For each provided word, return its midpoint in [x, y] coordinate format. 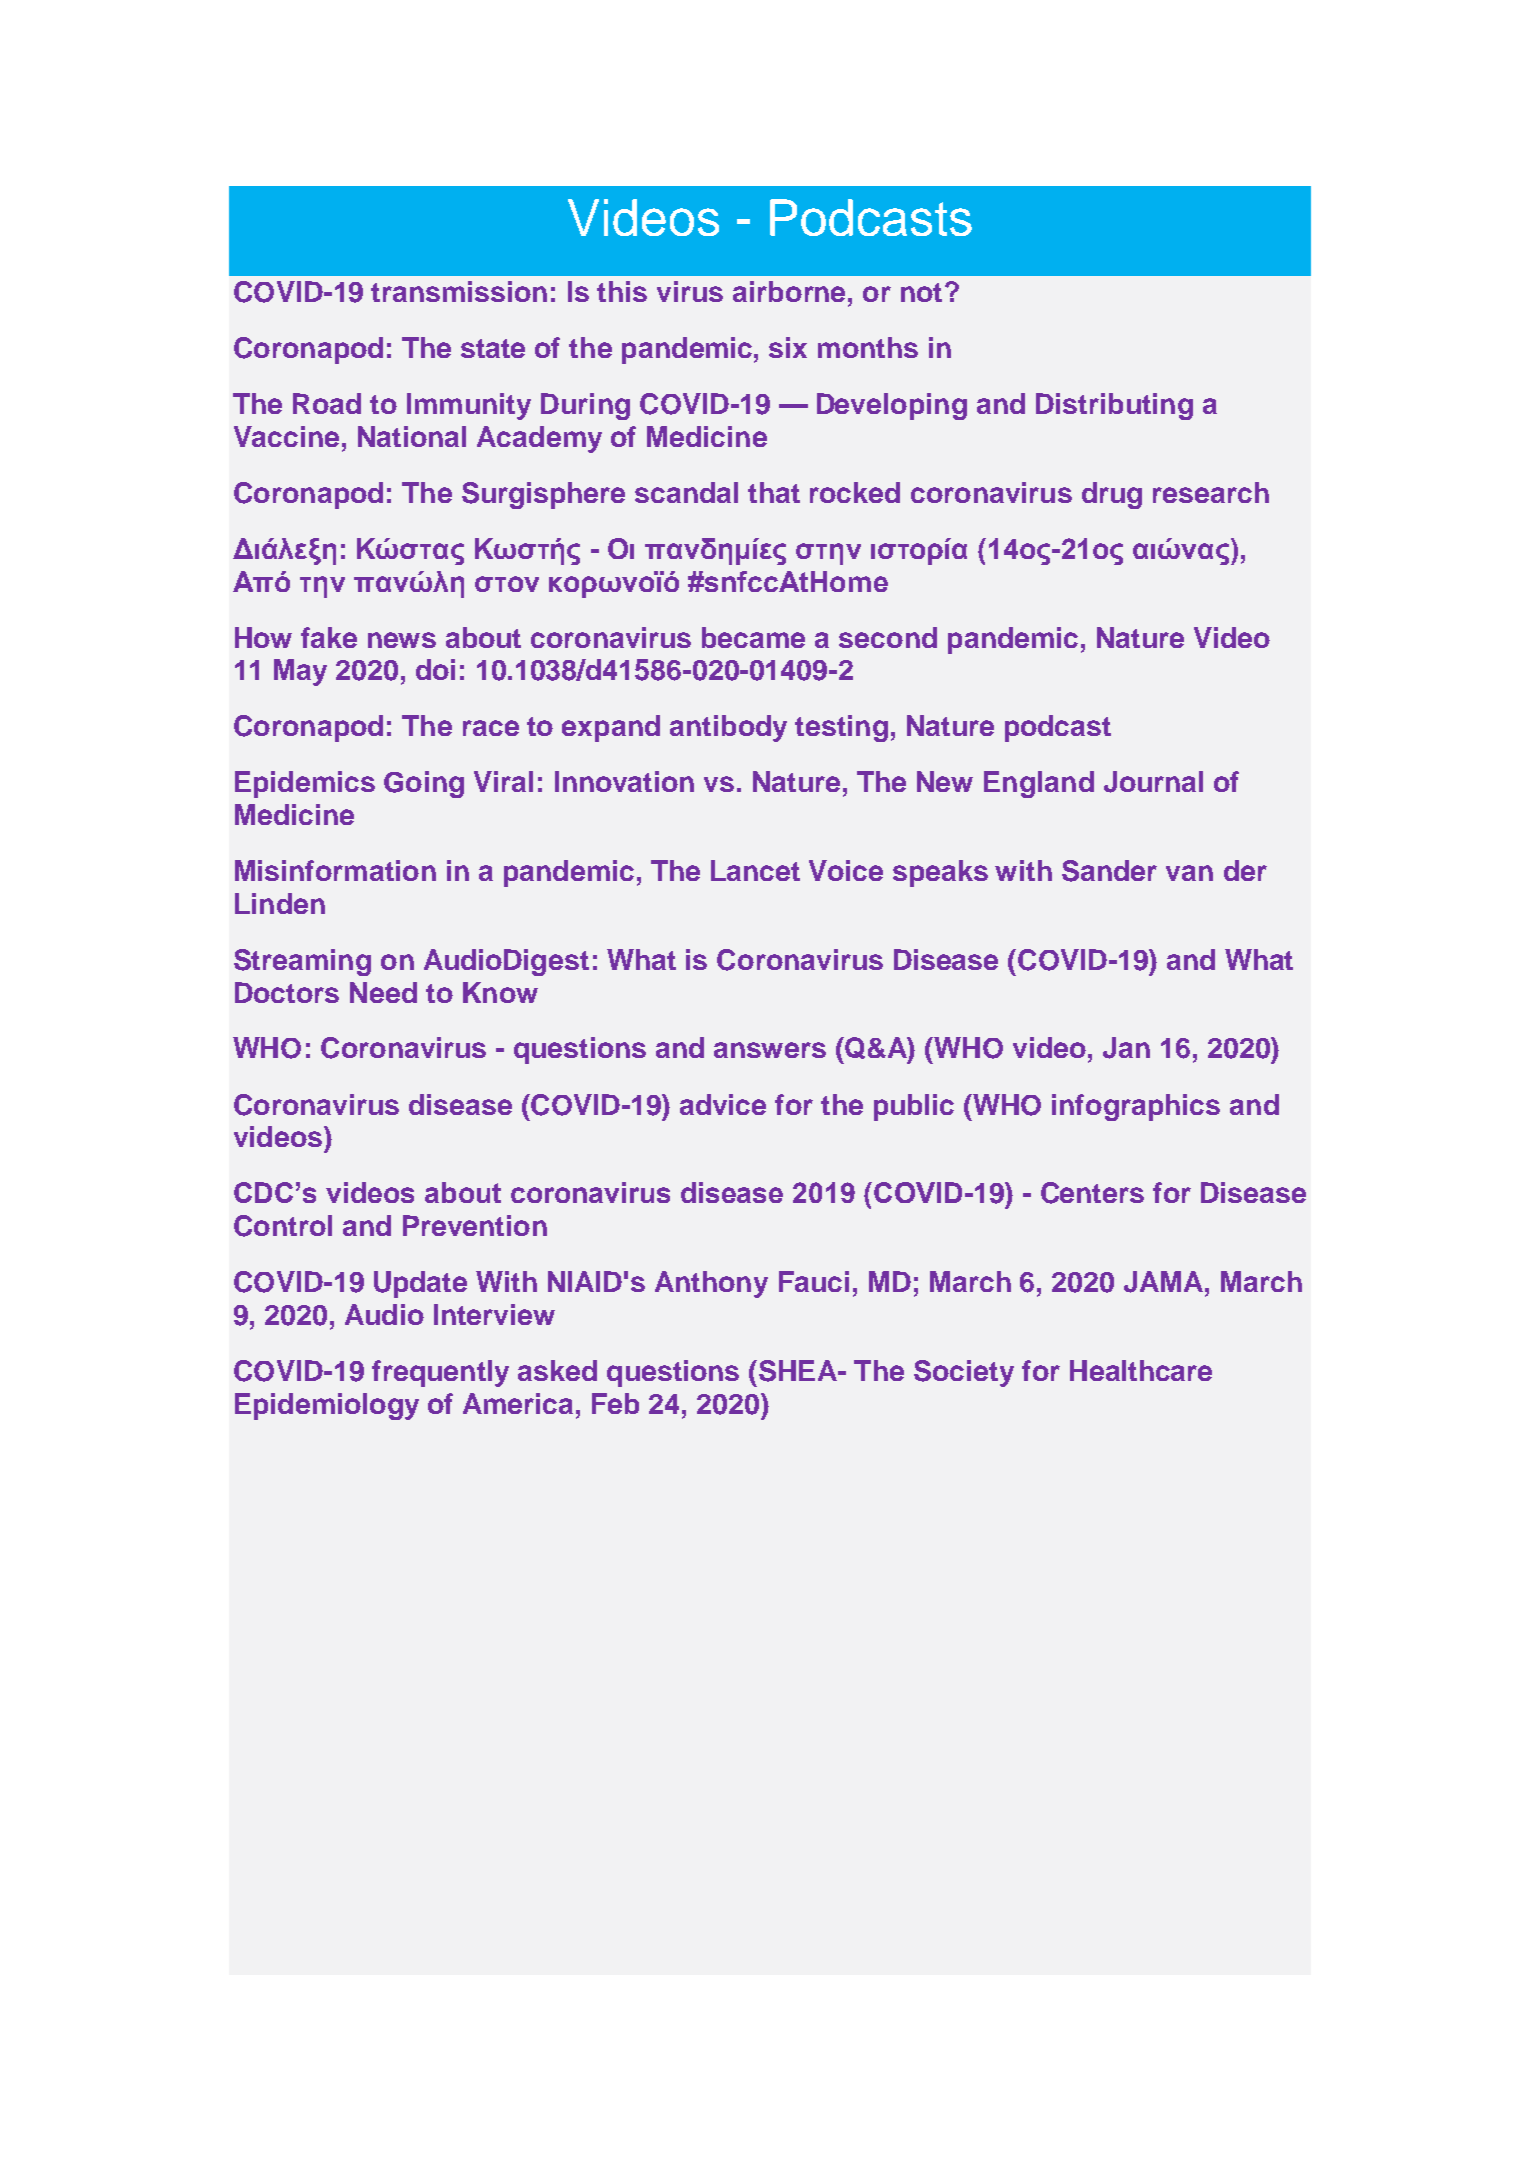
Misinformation [335, 870]
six [788, 347]
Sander [1109, 871]
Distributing [1114, 406]
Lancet [755, 870]
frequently [440, 1373]
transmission [459, 291]
